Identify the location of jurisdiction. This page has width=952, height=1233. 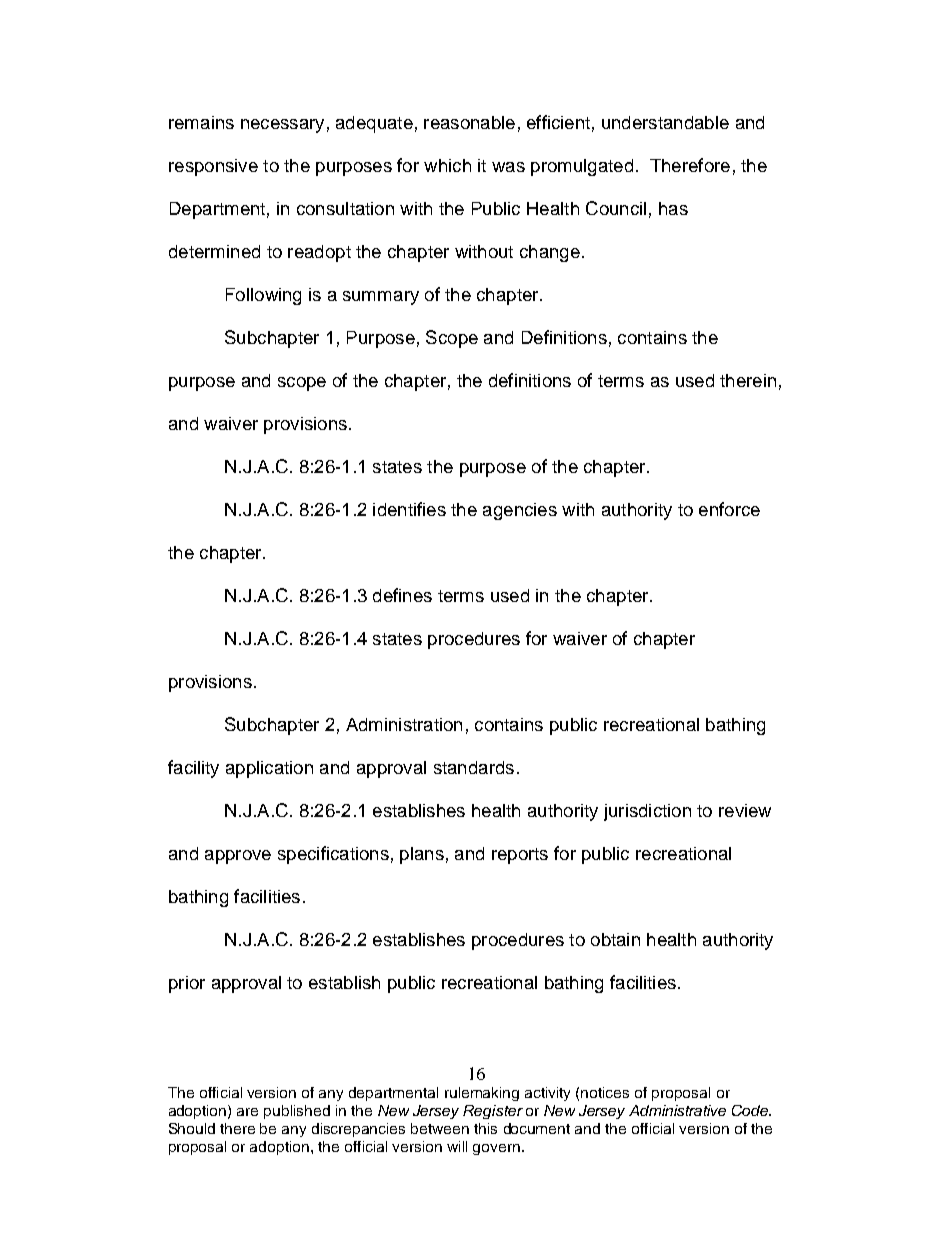
(647, 812).
